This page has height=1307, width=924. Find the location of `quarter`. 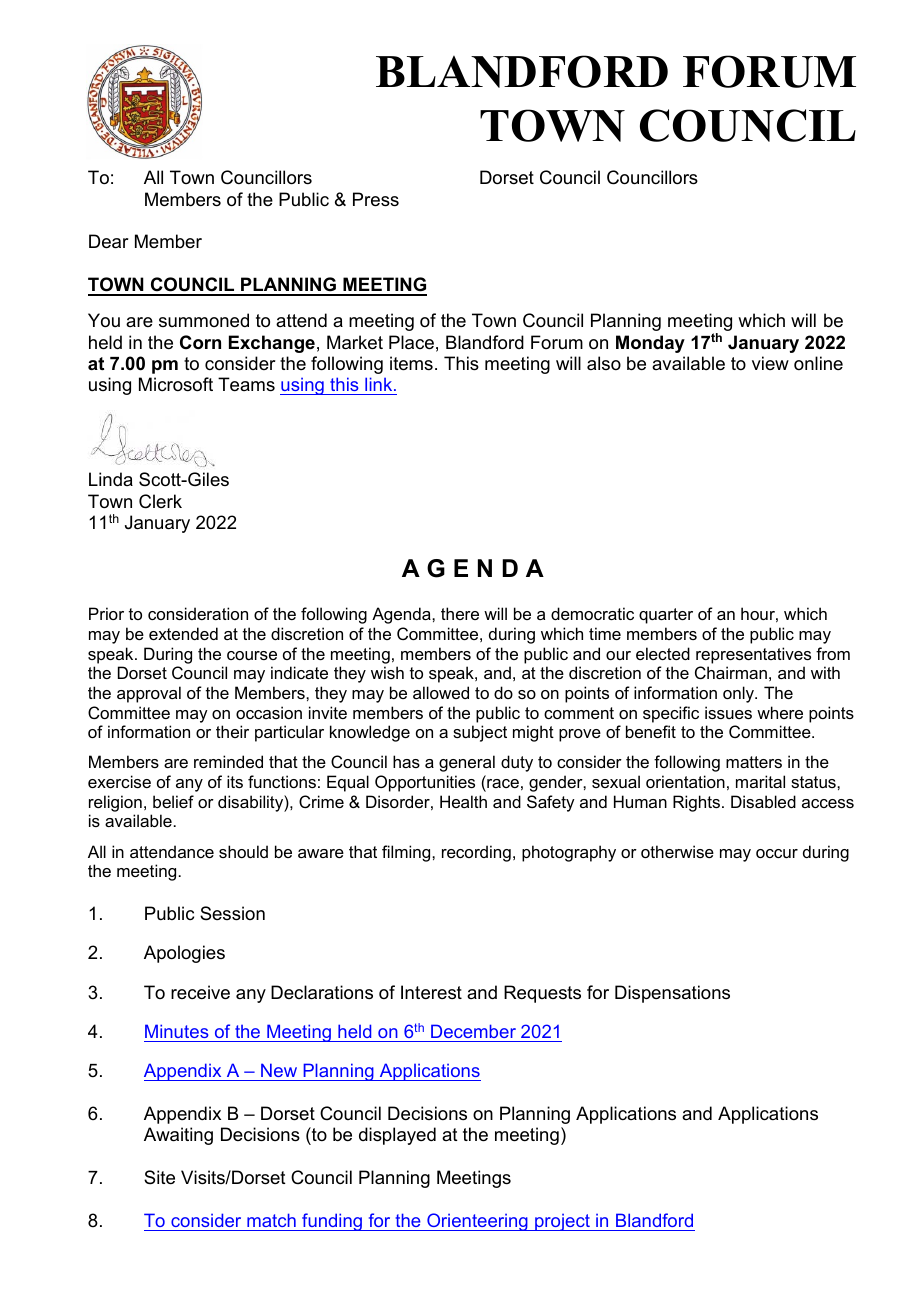

quarter is located at coordinates (666, 616).
